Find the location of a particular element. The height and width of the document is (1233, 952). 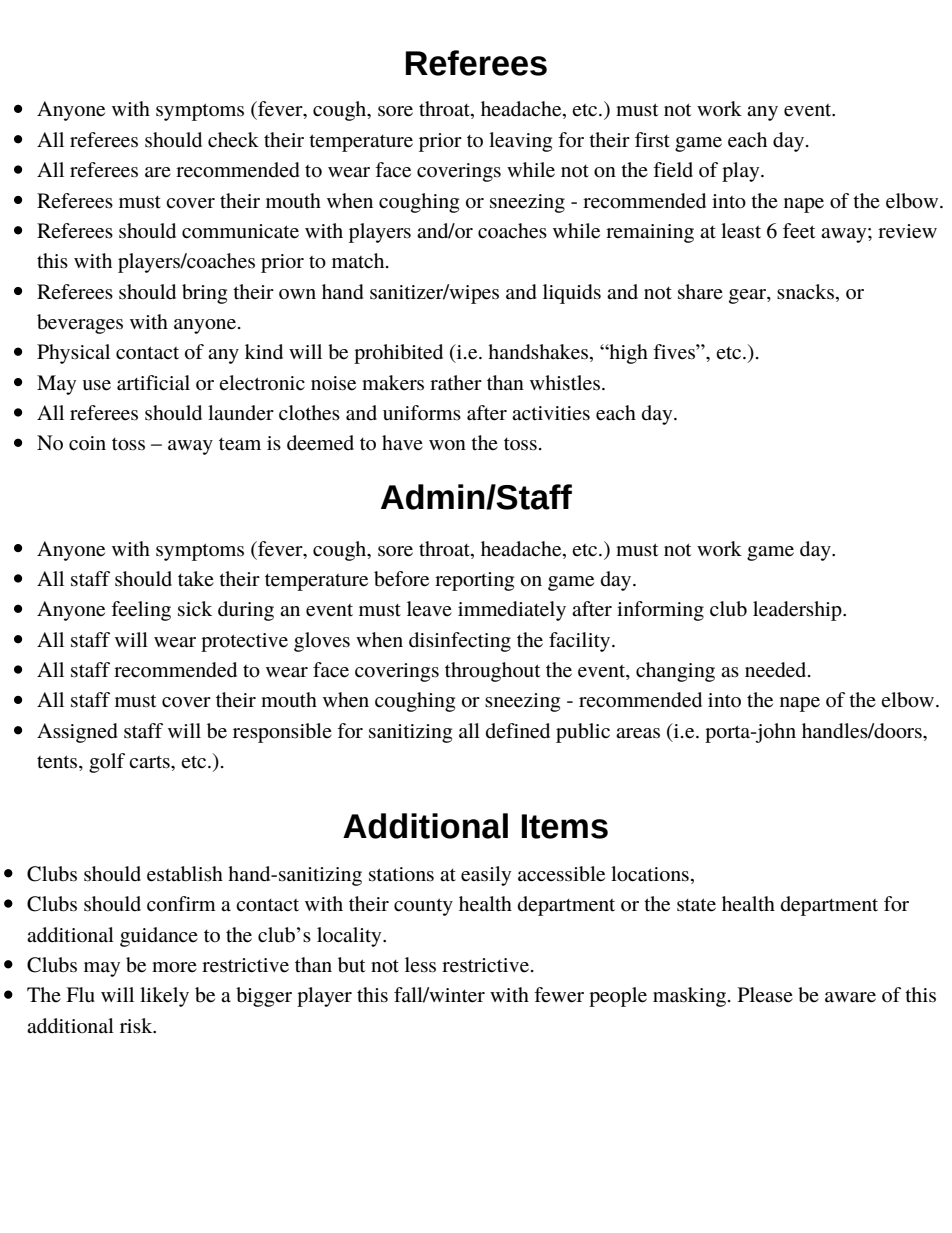

likely is located at coordinates (164, 997).
